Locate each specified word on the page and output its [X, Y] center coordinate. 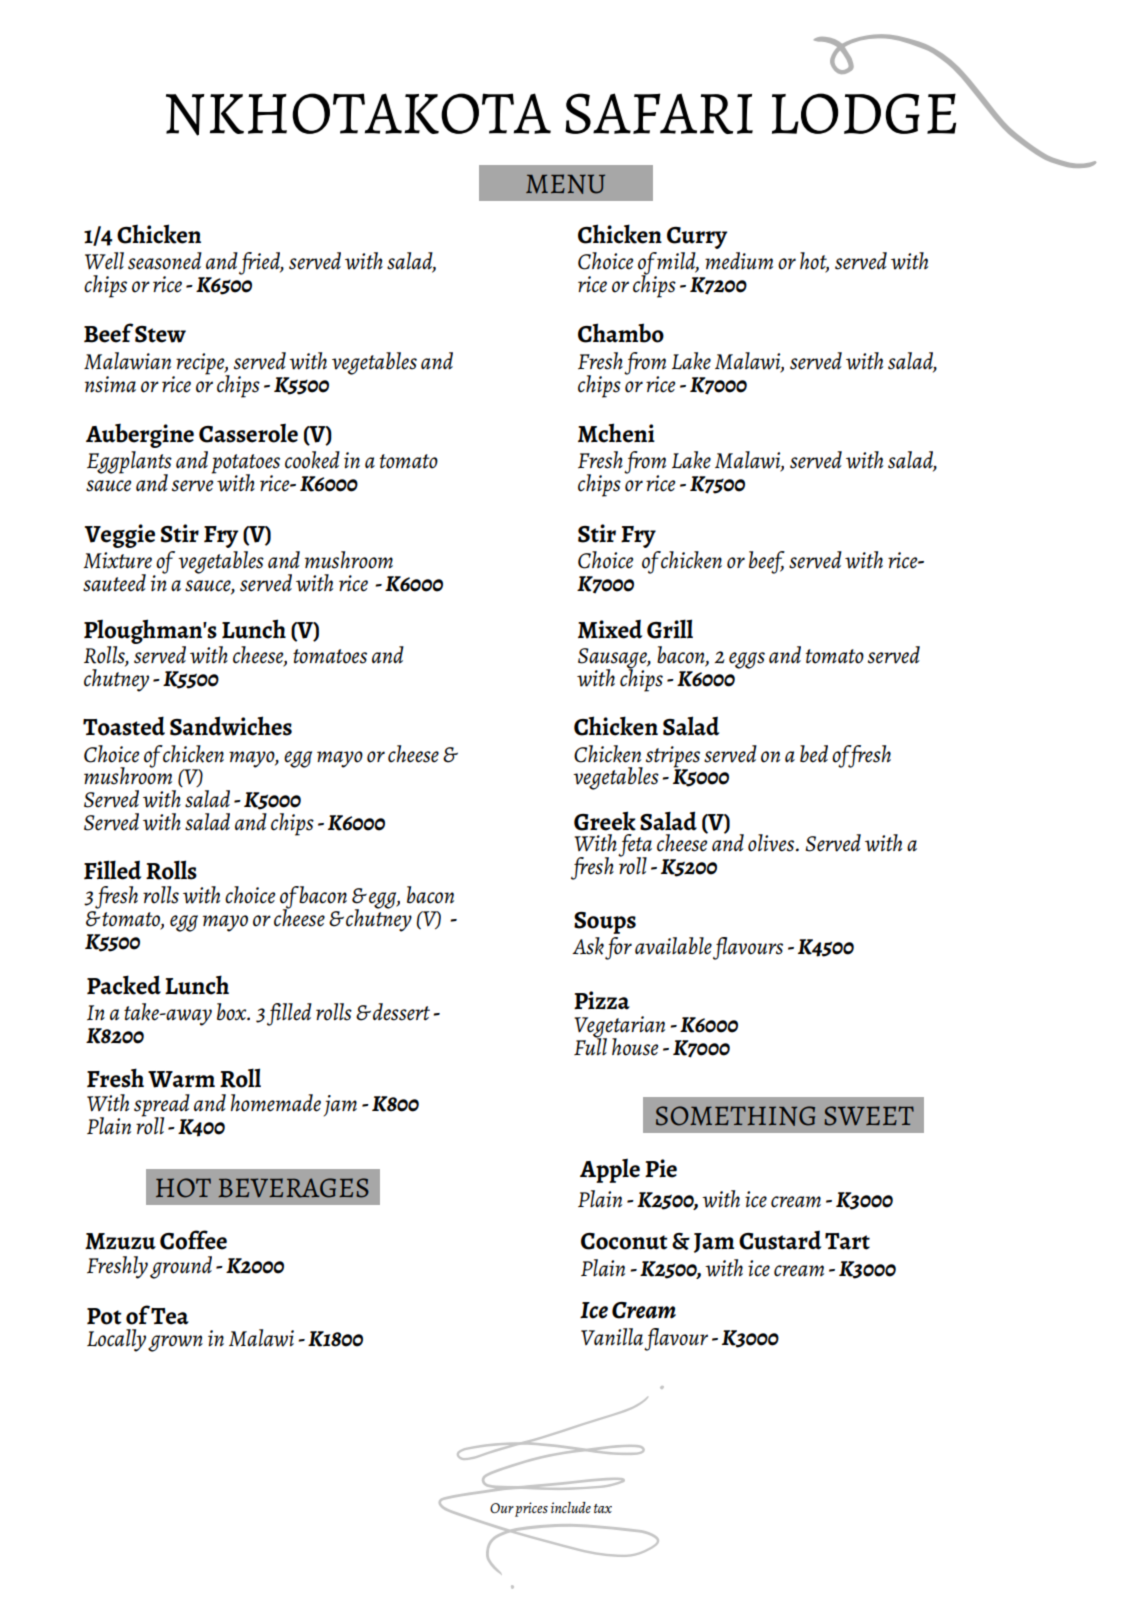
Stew [160, 334]
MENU [565, 184]
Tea [170, 1316]
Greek [605, 821]
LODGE [864, 113]
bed [814, 754]
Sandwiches [231, 726]
